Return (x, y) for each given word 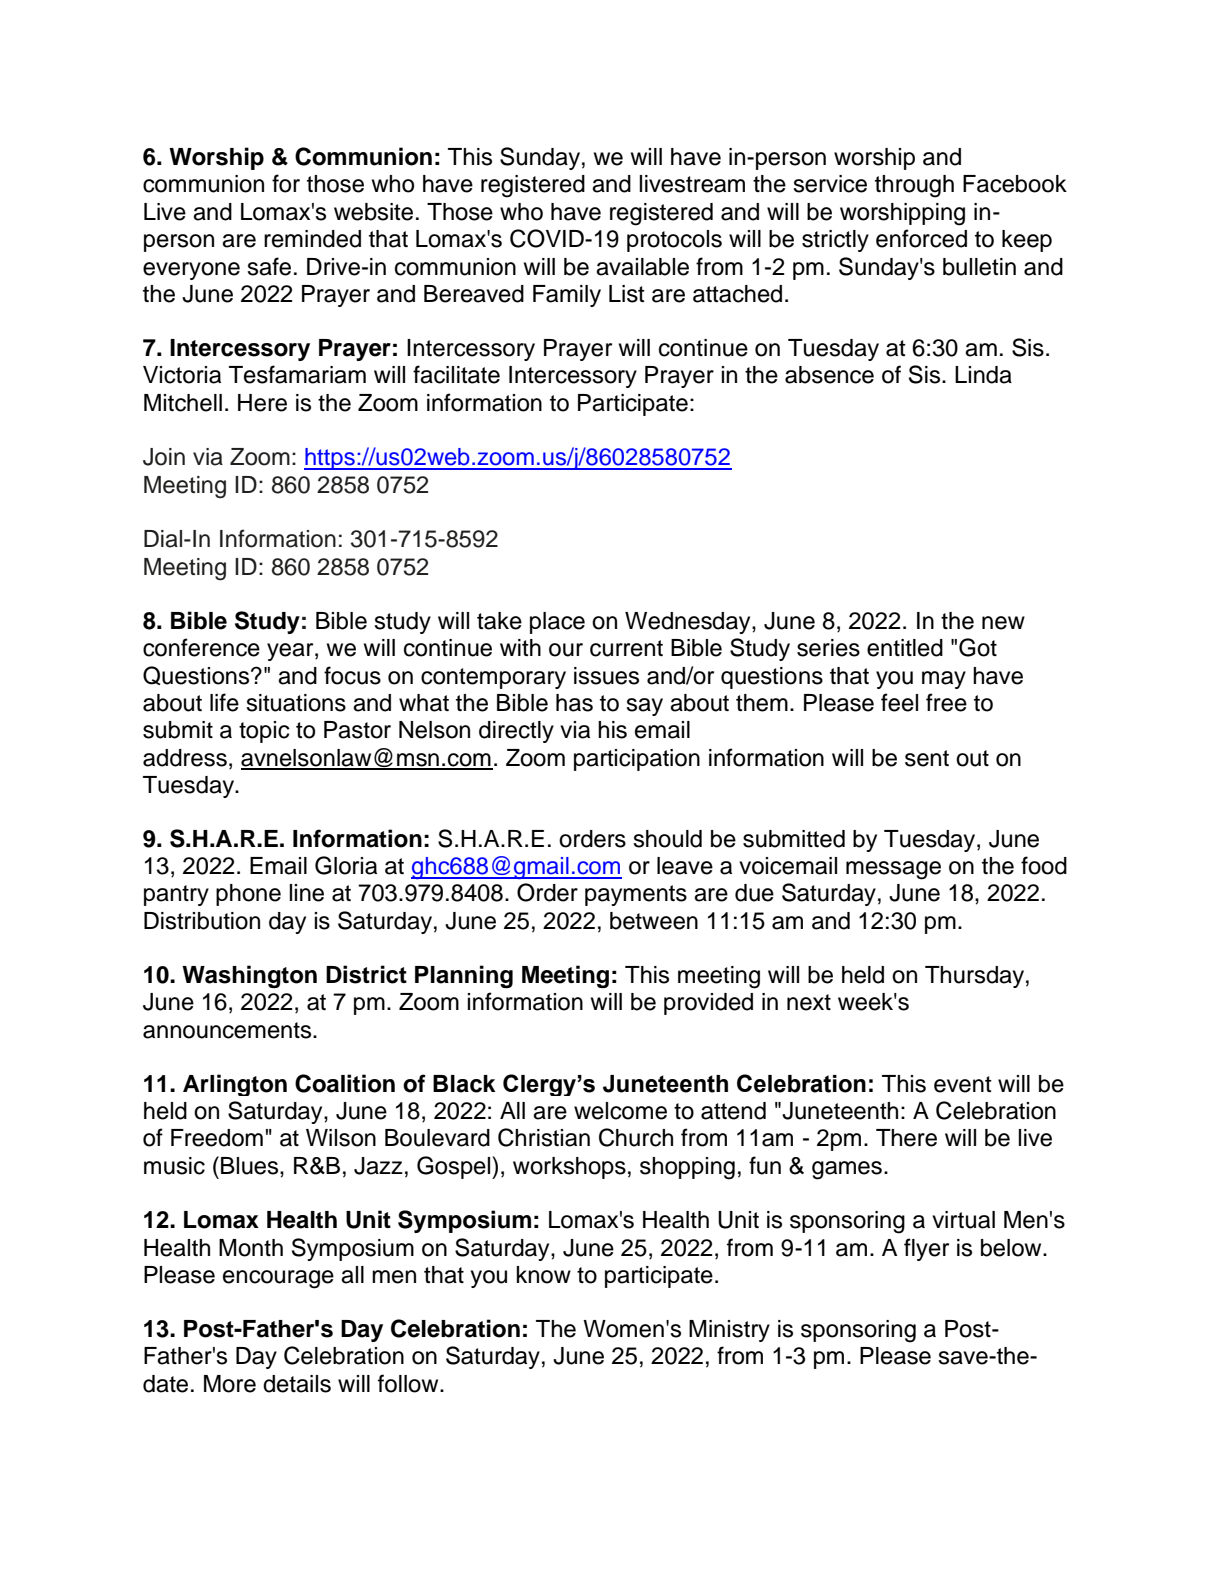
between (654, 921)
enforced (921, 238)
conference (201, 647)
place (557, 623)
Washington (249, 976)
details (297, 1384)
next (809, 1002)
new (1003, 623)
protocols (674, 241)
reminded (312, 239)
